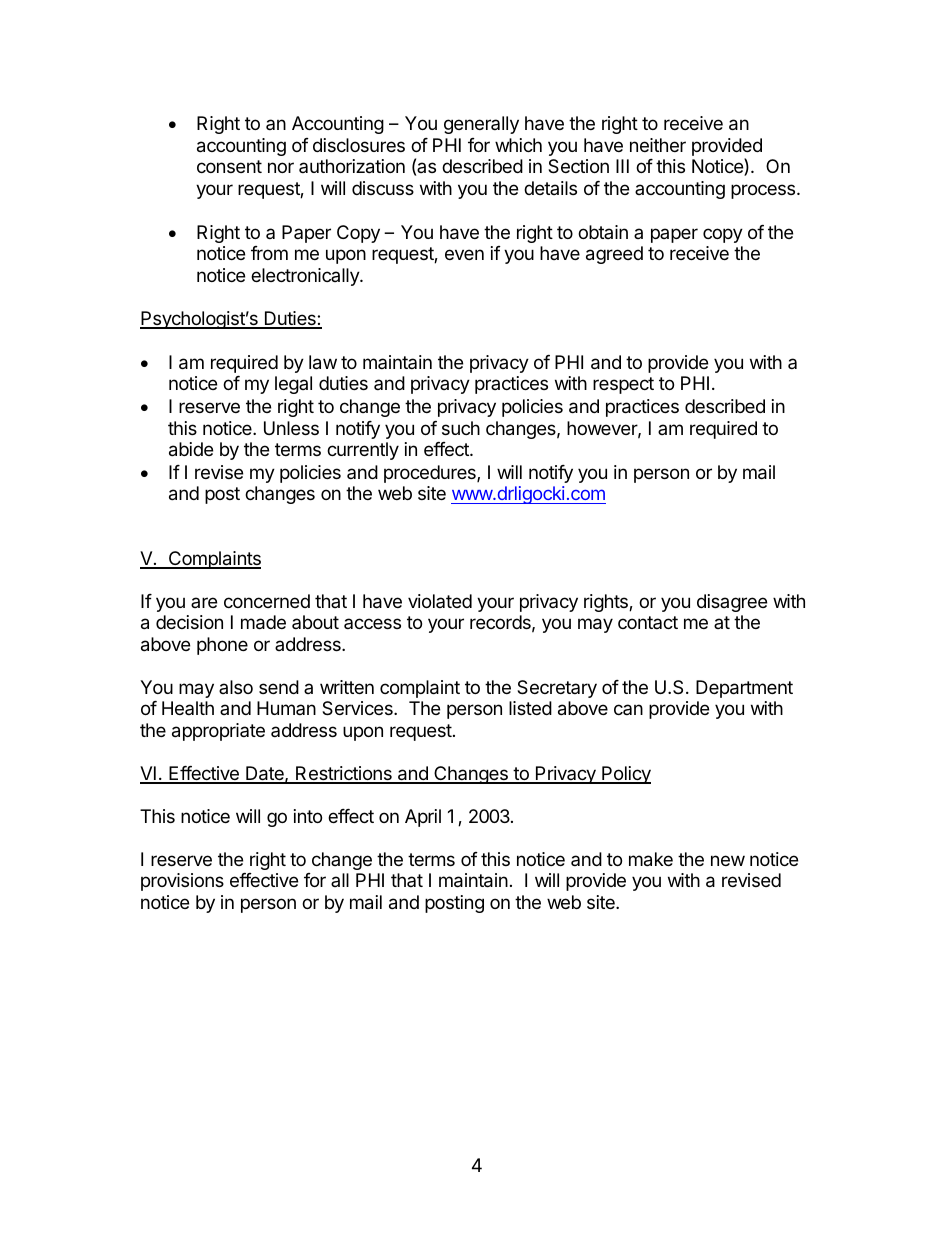  What do you see at coordinates (658, 145) in the image?
I see `neither` at bounding box center [658, 145].
